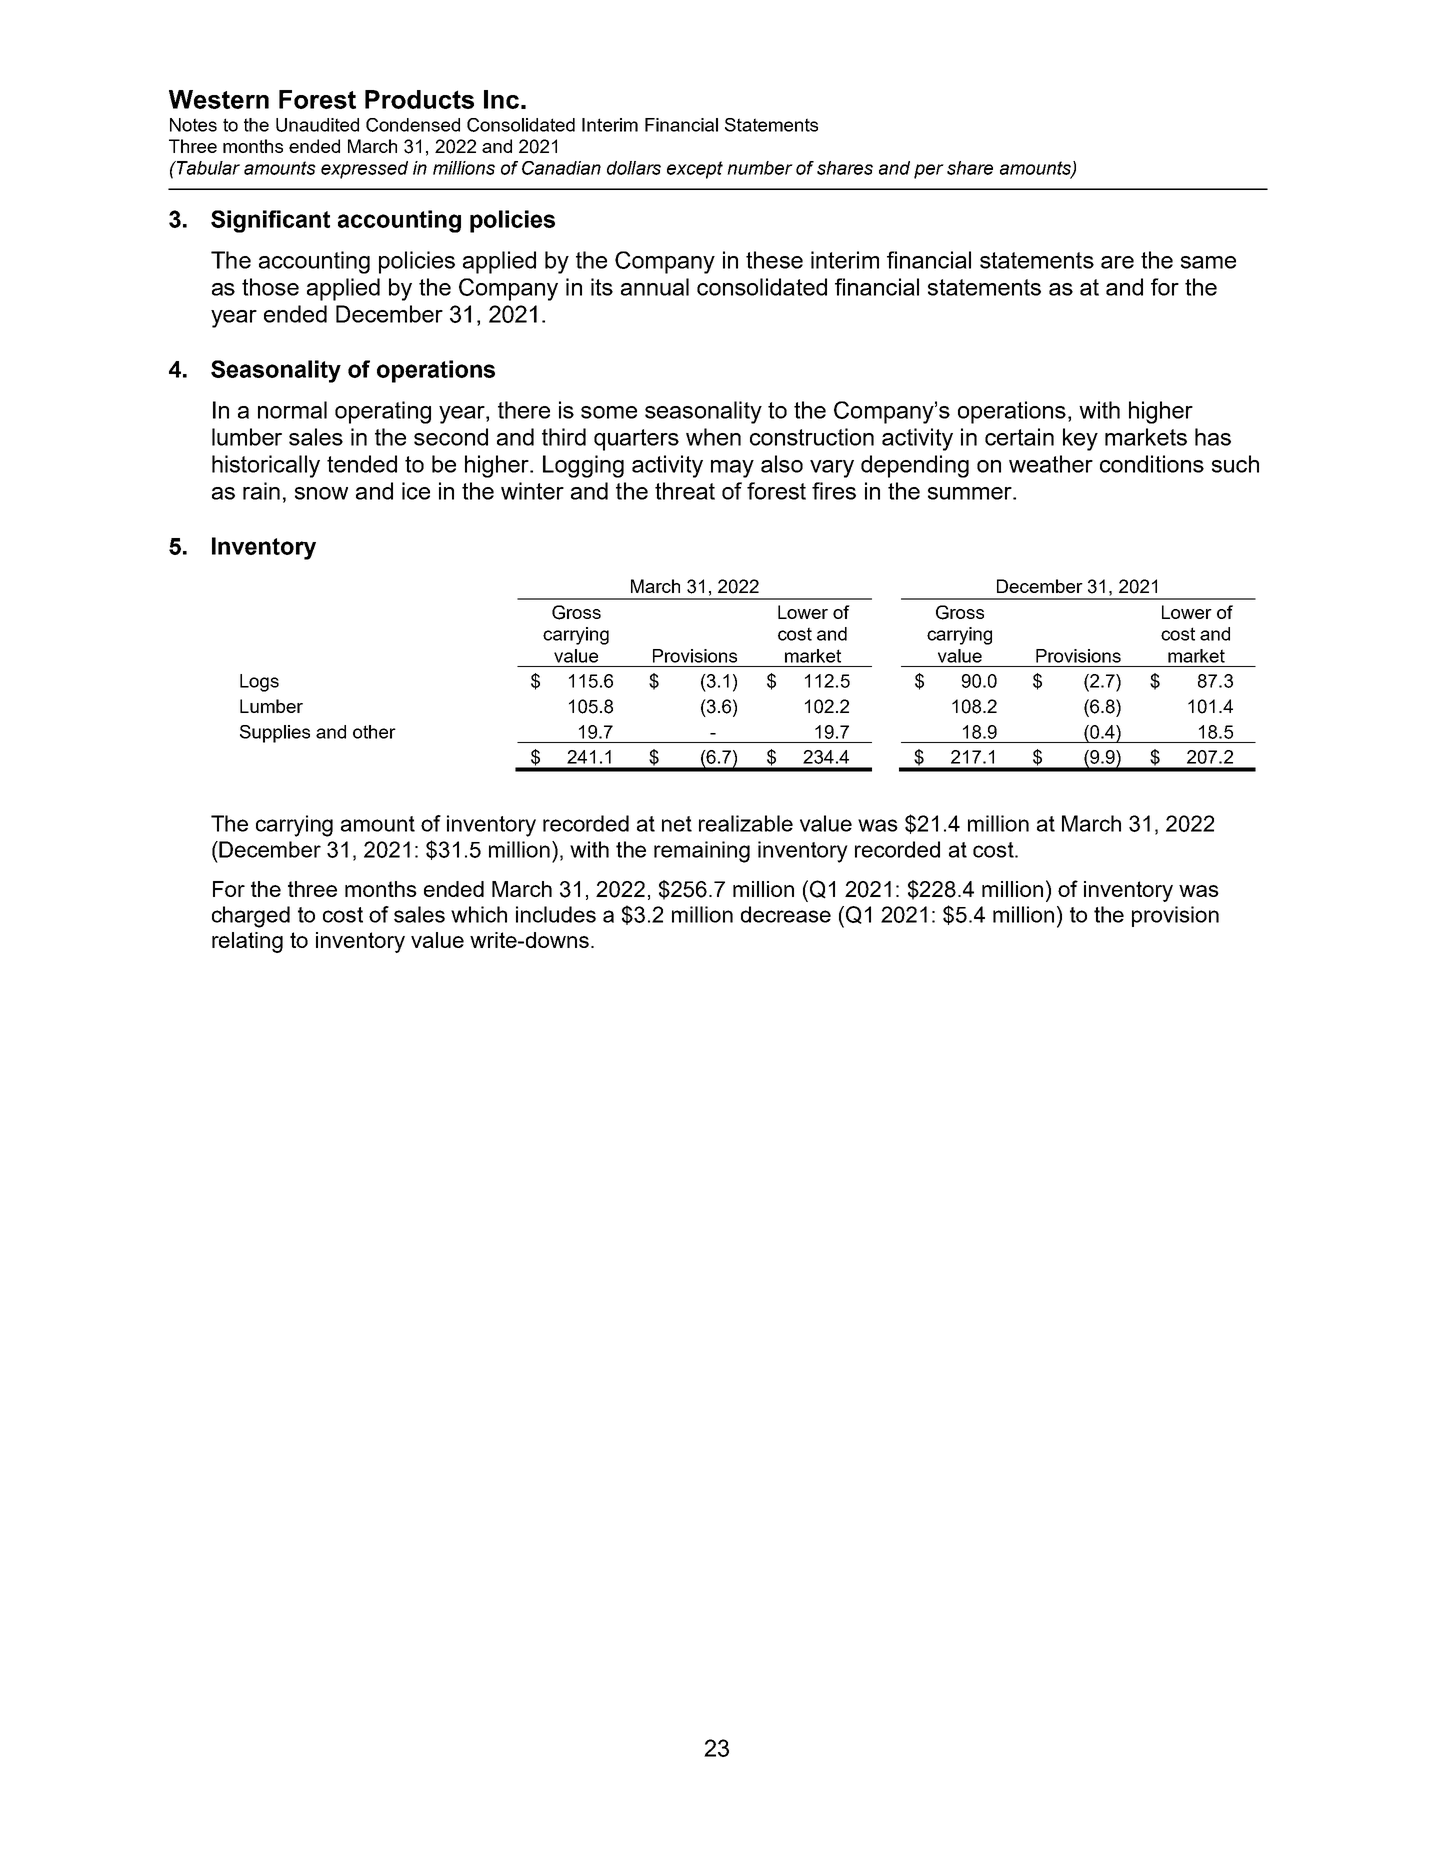 Image resolution: width=1434 pixels, height=1856 pixels. I want to click on those, so click(270, 287).
